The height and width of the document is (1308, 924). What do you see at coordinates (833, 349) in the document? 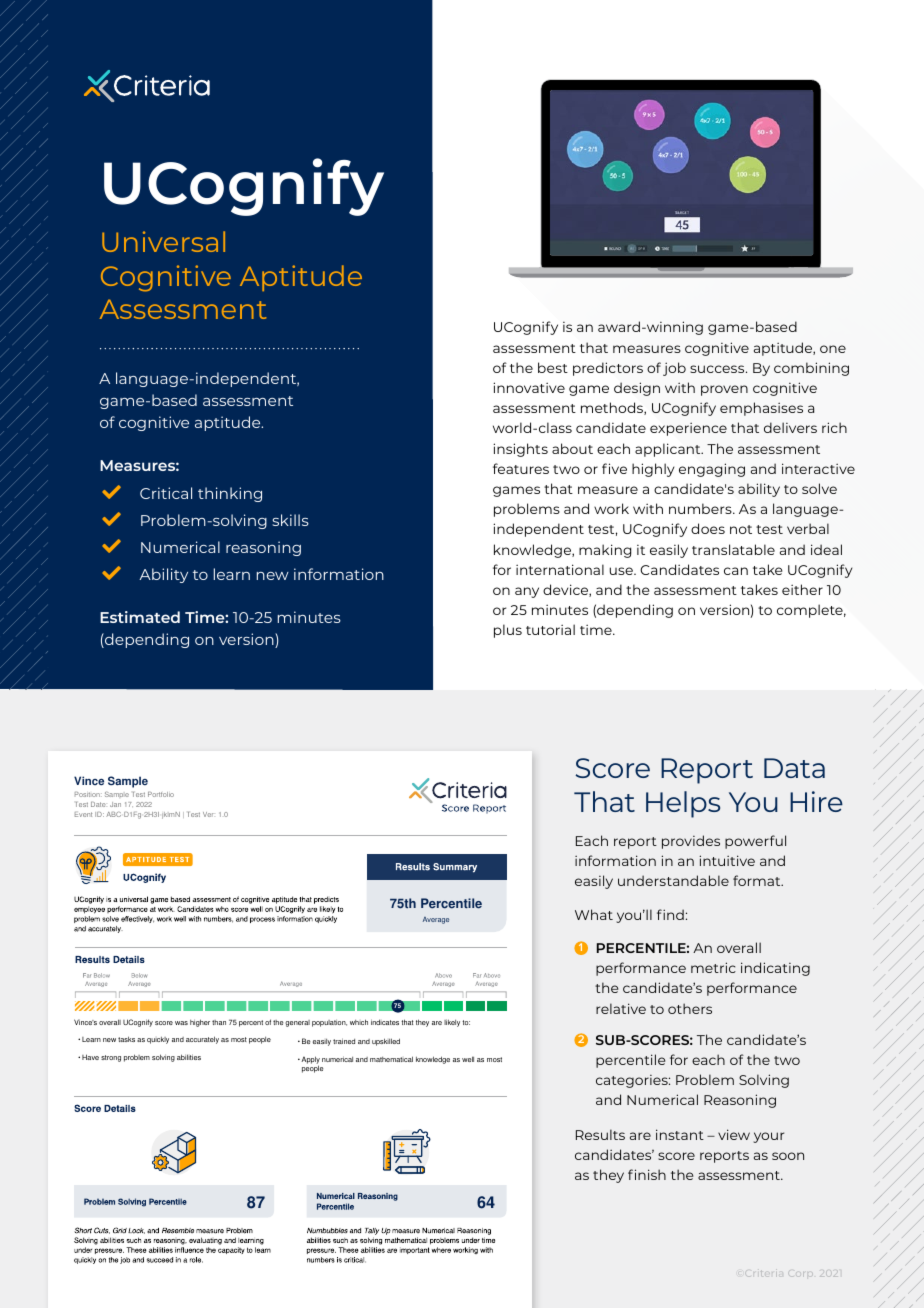
I see `one` at bounding box center [833, 349].
